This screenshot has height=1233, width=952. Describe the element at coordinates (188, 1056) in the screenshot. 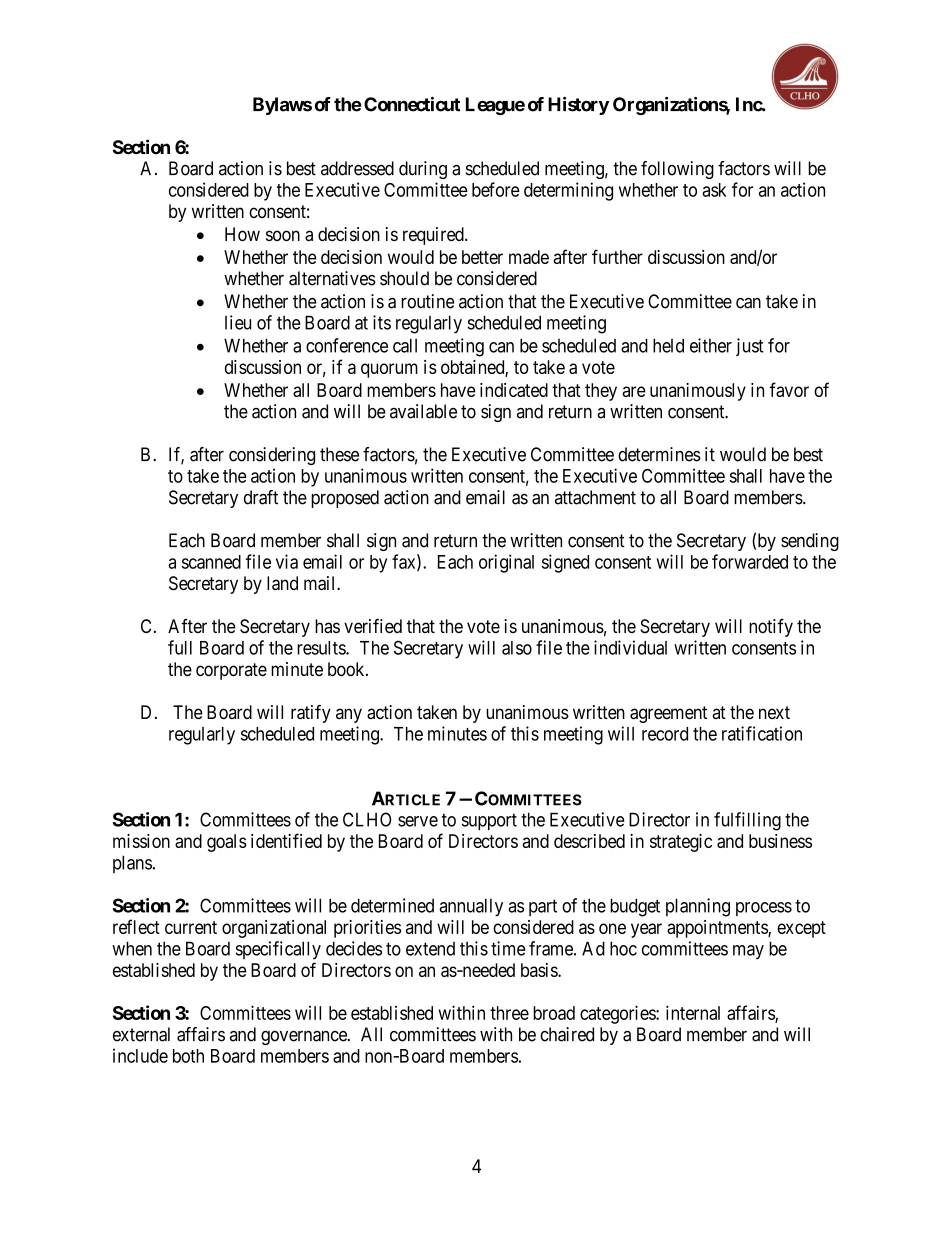

I see `both` at that location.
